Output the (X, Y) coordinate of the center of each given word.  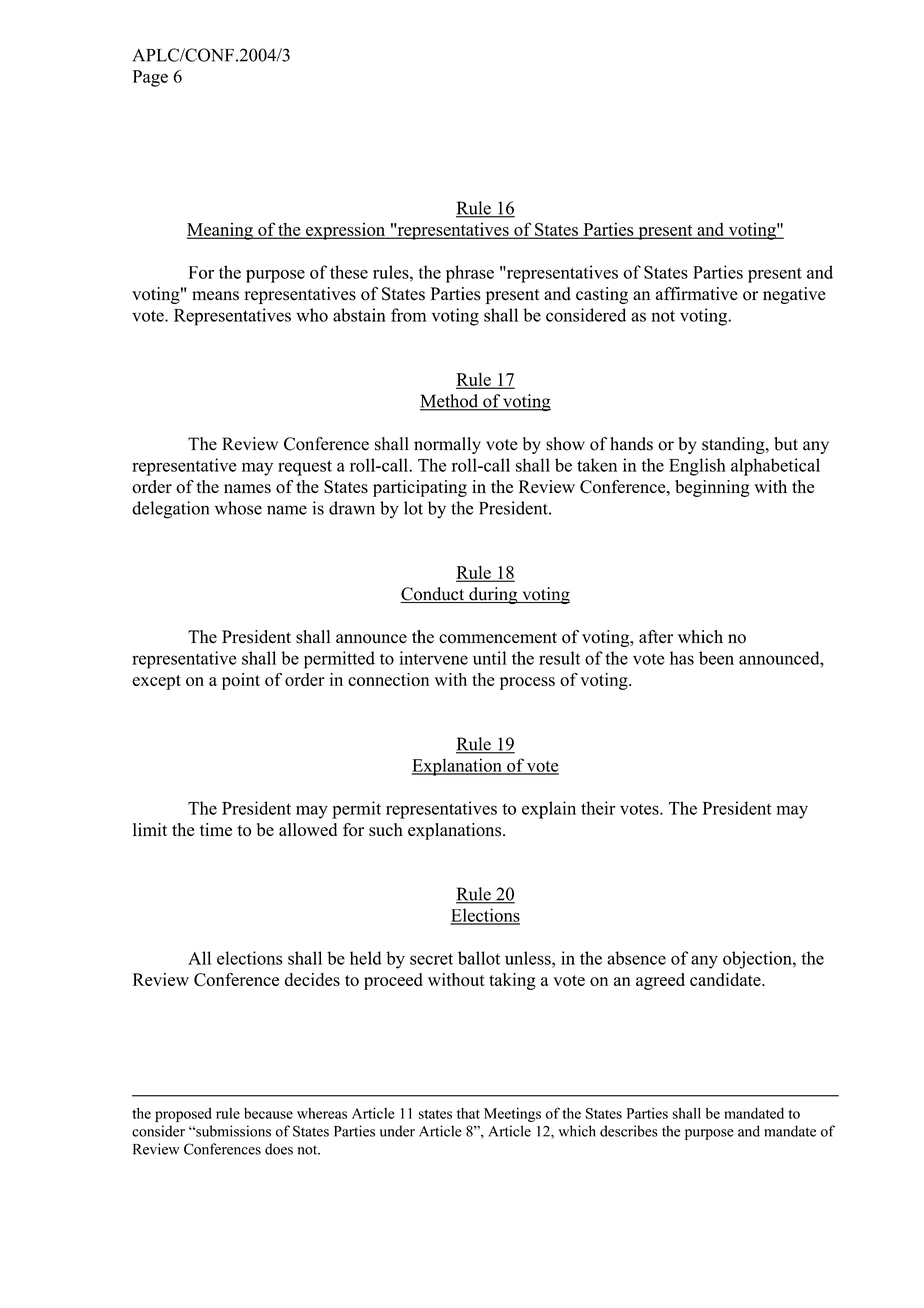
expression (346, 231)
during (493, 595)
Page (150, 78)
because (268, 1113)
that (468, 1113)
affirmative (697, 294)
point (241, 681)
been (716, 658)
